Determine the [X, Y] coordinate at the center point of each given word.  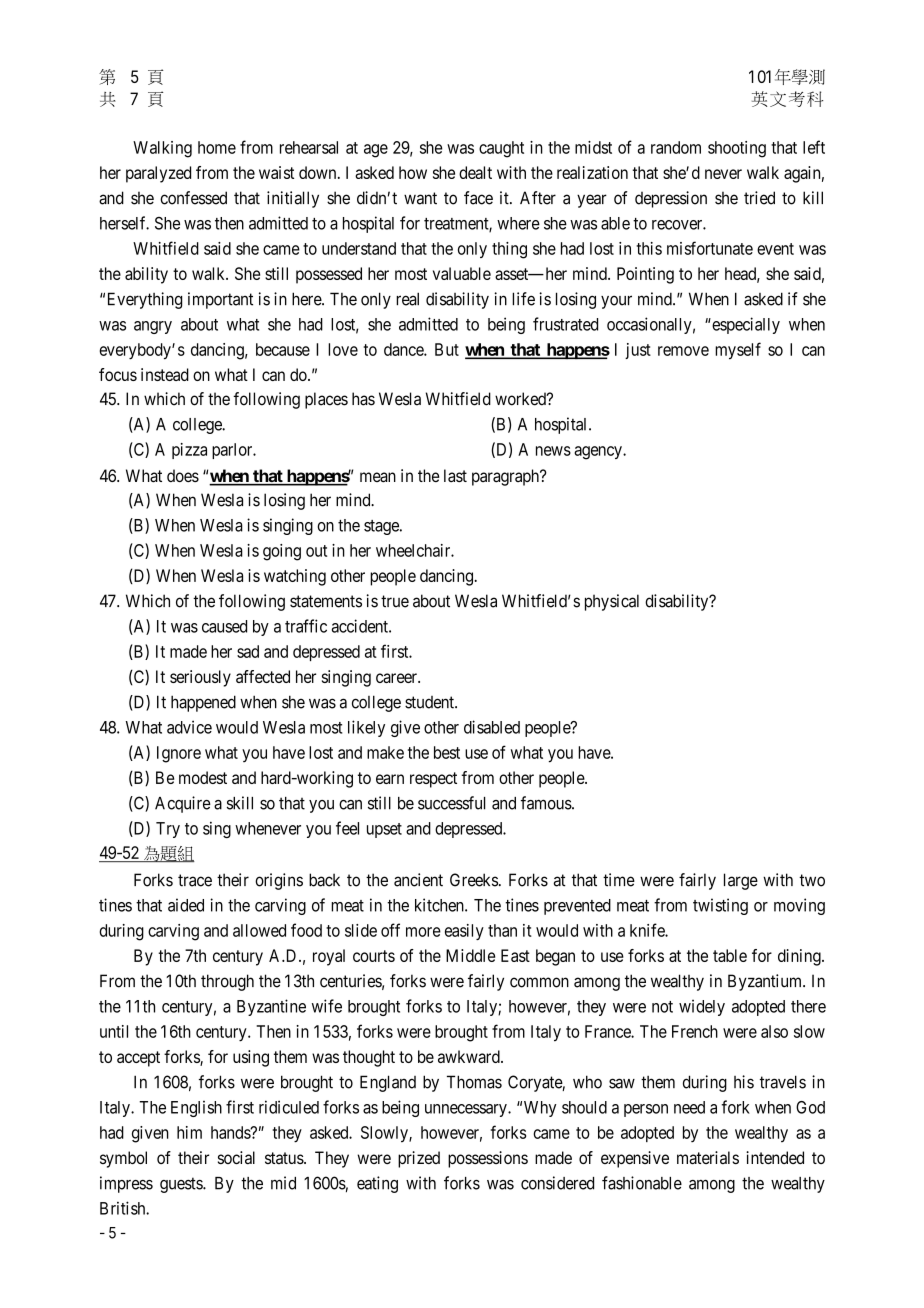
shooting [737, 149]
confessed [193, 198]
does [183, 475]
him [189, 1132]
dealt [475, 172]
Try [168, 830]
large [741, 881]
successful [451, 803]
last [455, 475]
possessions [488, 1159]
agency [599, 453]
